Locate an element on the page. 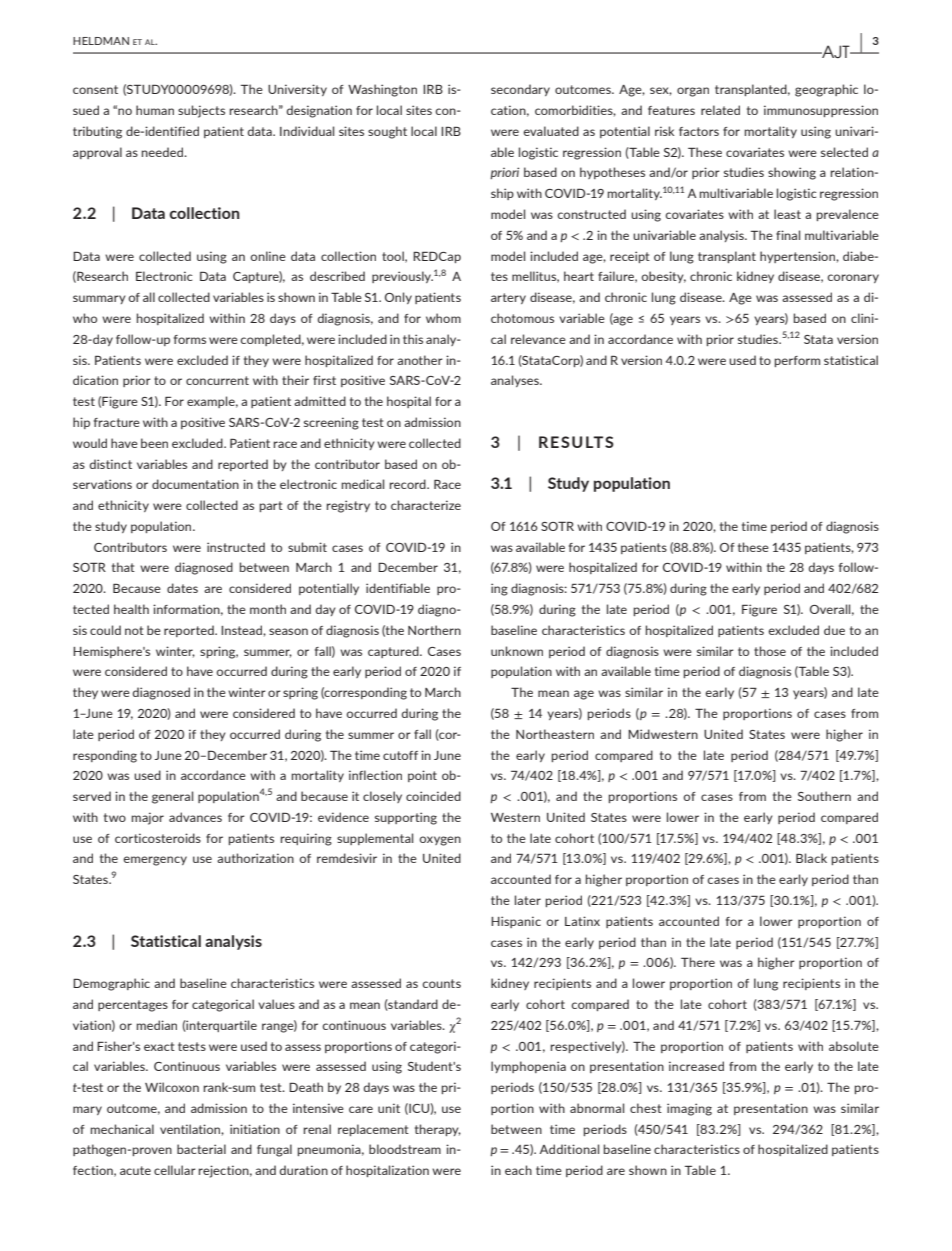 The height and width of the document is (1251, 952). bacterial is located at coordinates (201, 1149).
